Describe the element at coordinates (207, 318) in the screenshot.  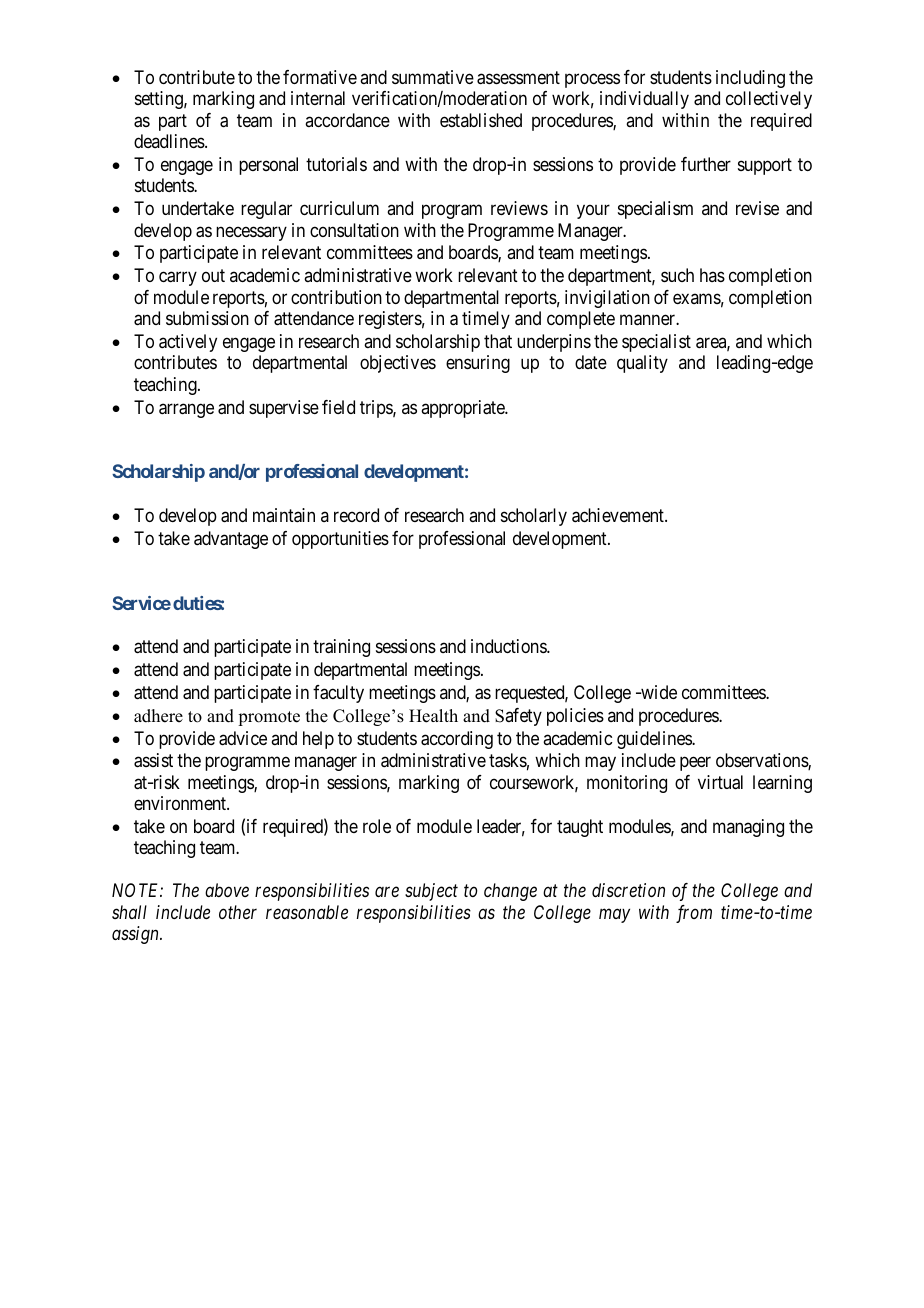
I see `submission` at that location.
